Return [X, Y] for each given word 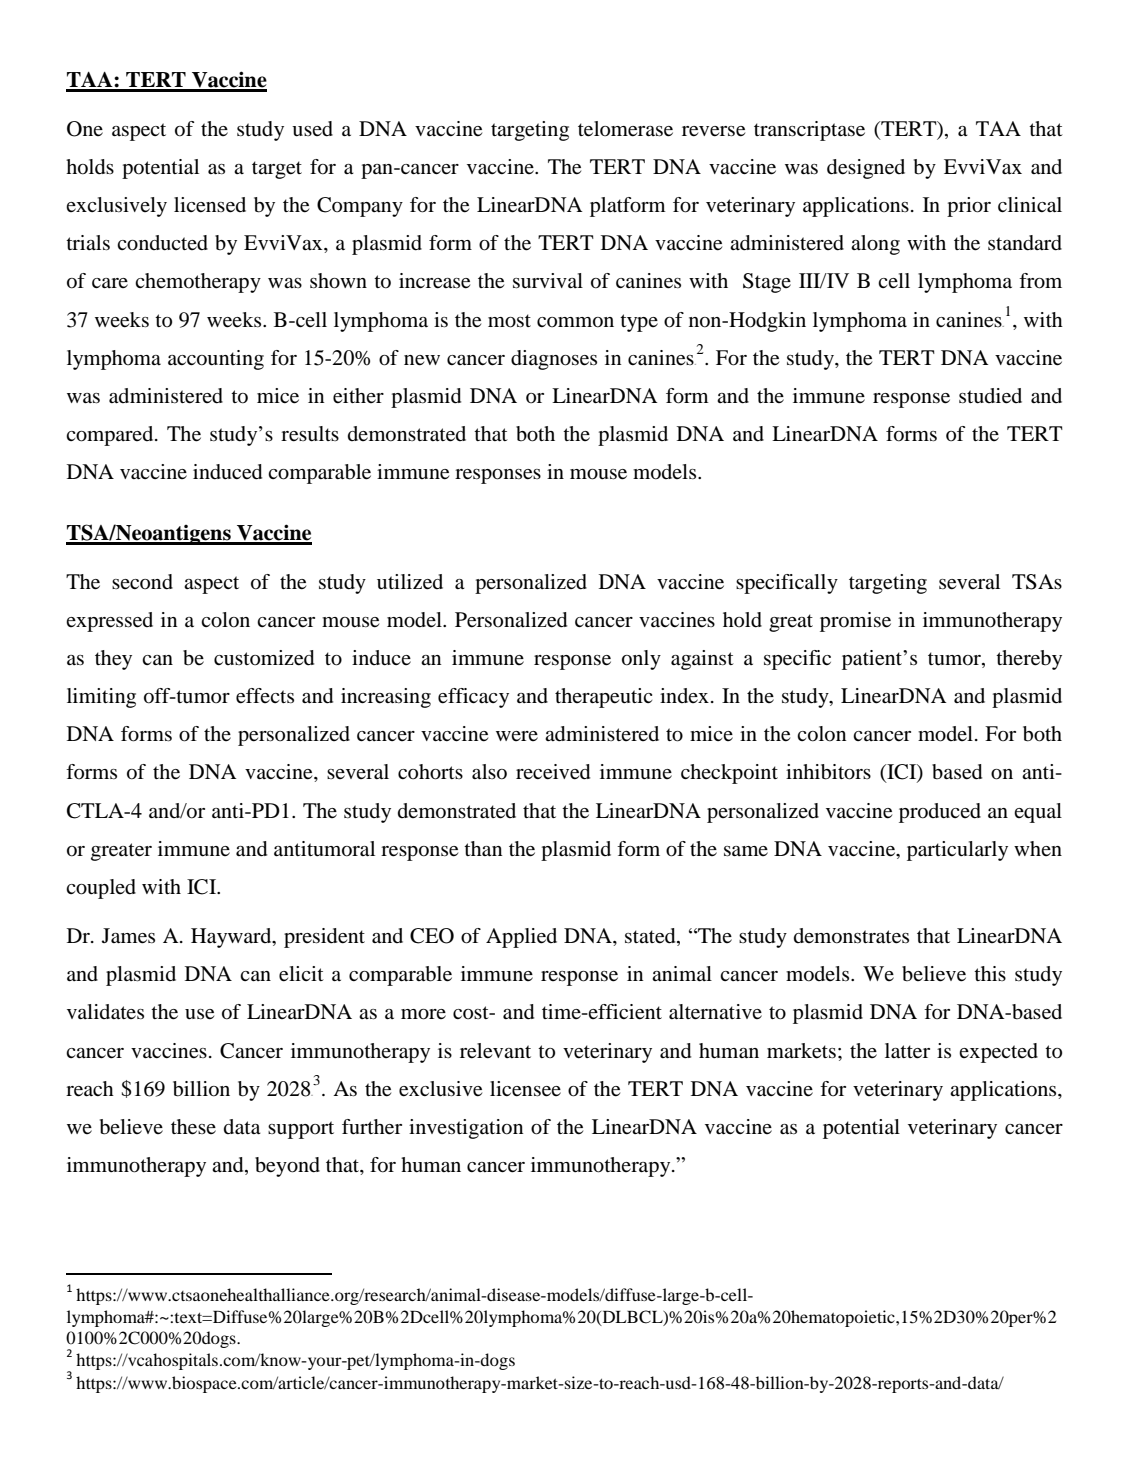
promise [855, 622]
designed [866, 169]
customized [264, 658]
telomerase [625, 129]
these [193, 1127]
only [641, 660]
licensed [210, 205]
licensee [525, 1089]
